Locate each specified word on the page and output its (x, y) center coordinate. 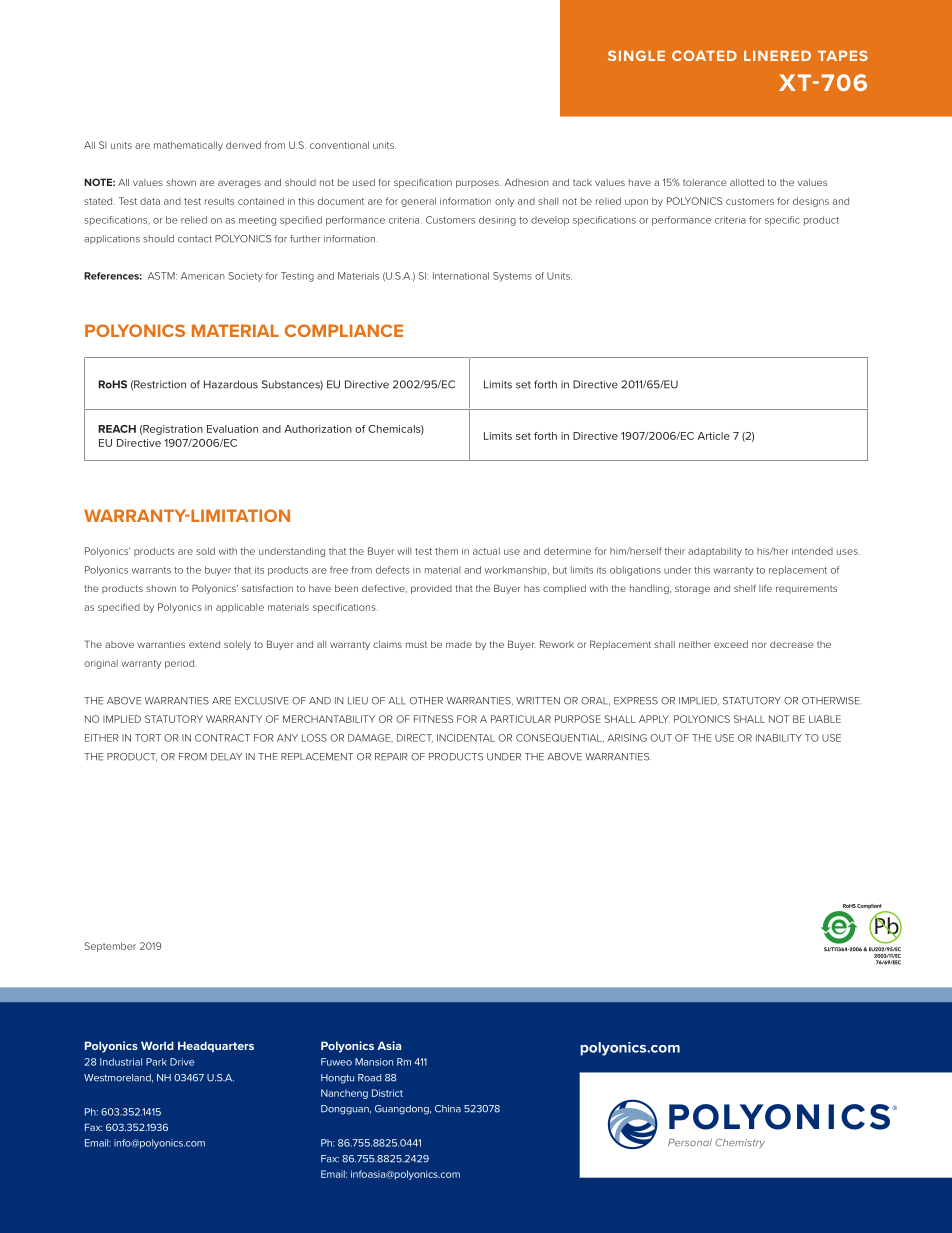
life (765, 588)
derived (243, 145)
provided (431, 589)
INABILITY (779, 738)
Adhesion (527, 182)
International (461, 276)
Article (714, 436)
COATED (704, 55)
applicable (240, 608)
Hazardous (231, 384)
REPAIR (391, 757)
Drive (182, 1062)
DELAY (226, 757)
